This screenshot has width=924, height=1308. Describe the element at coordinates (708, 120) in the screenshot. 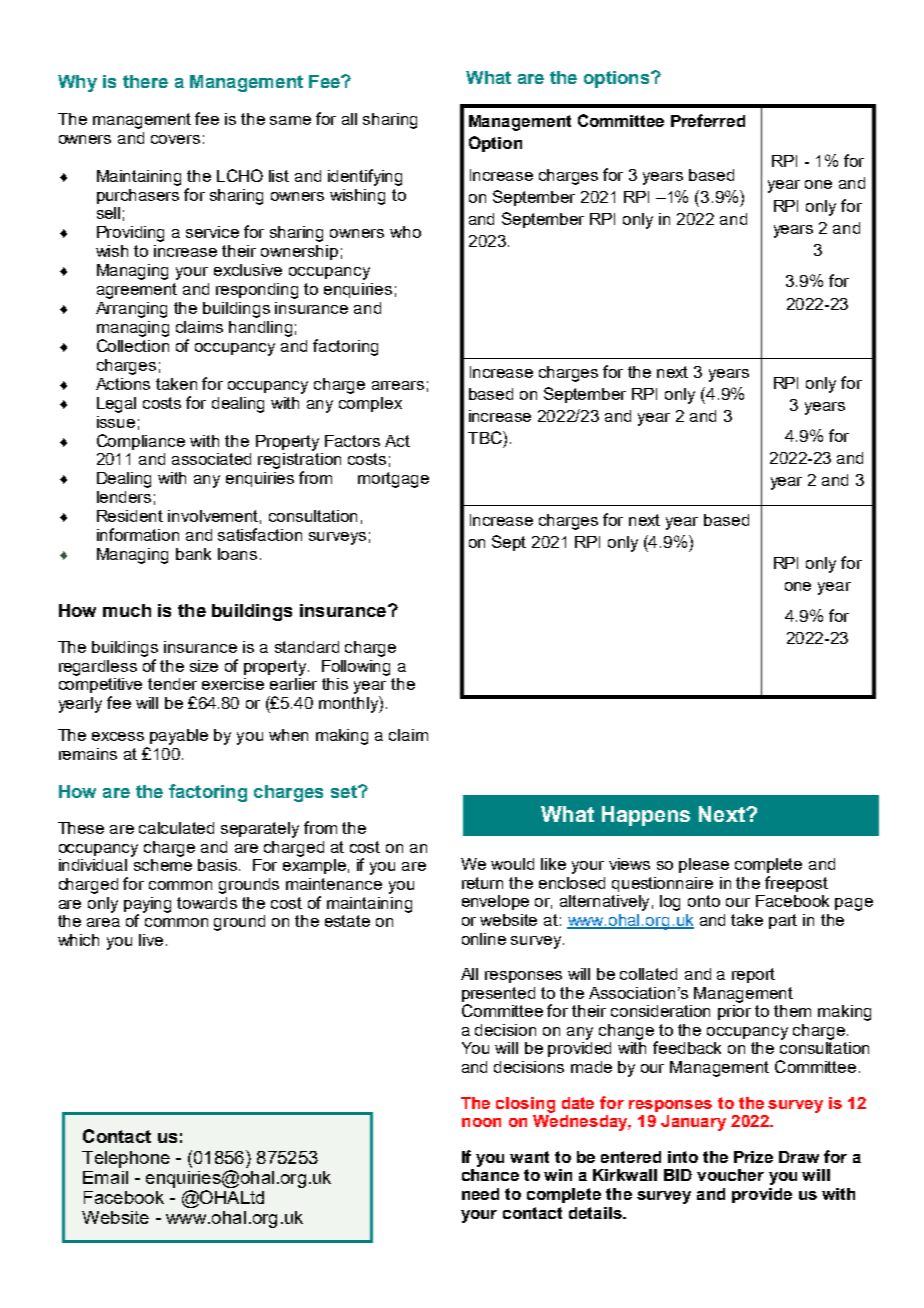

I see `Preferred` at that location.
